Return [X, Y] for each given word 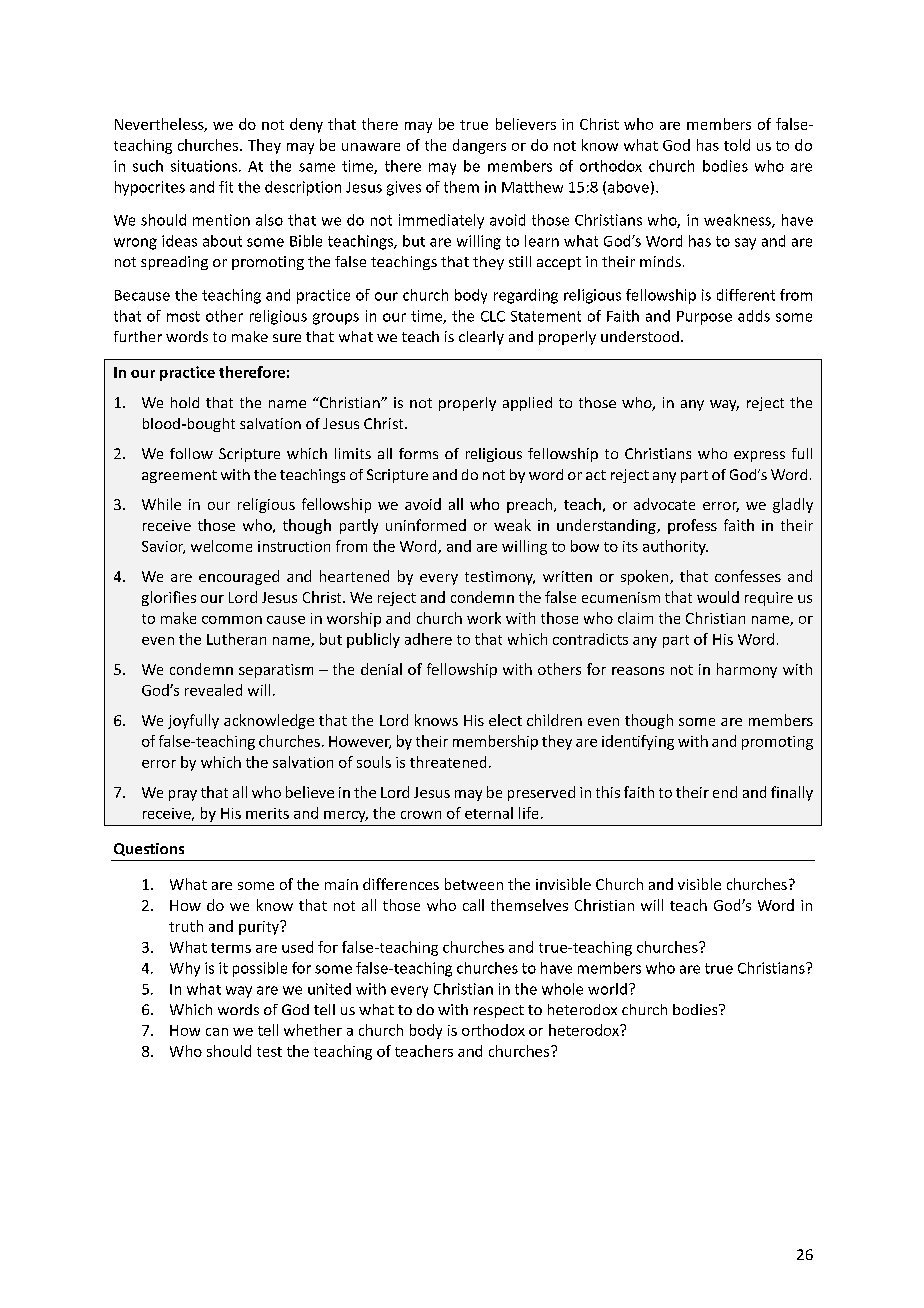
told [737, 145]
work [484, 618]
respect [499, 1011]
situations [204, 166]
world [607, 989]
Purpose [704, 318]
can [217, 1032]
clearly [481, 338]
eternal [489, 813]
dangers [479, 146]
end [725, 792]
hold [185, 402]
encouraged [239, 577]
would [718, 597]
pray [183, 795]
